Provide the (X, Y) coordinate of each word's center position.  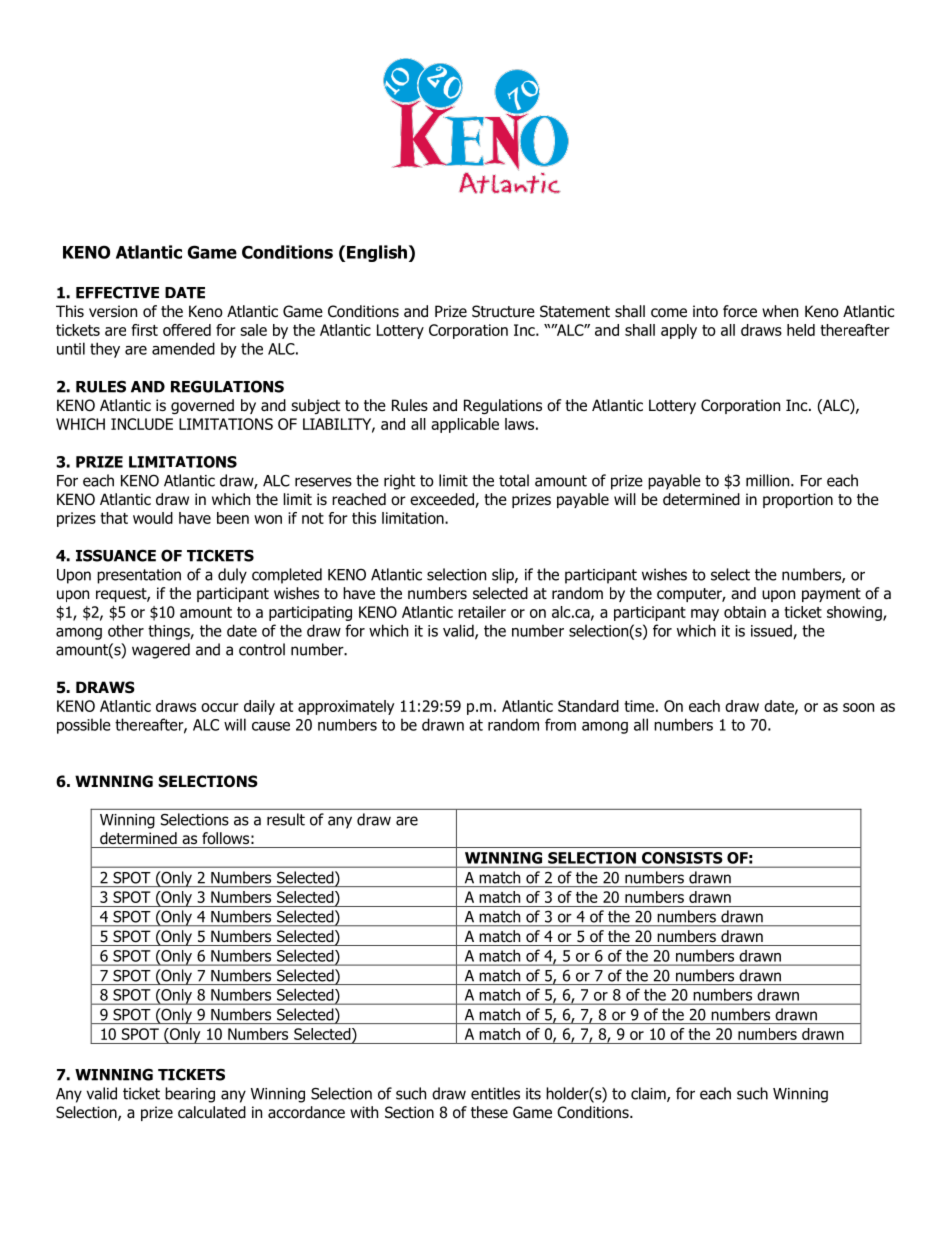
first (144, 330)
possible (84, 726)
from (560, 724)
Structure (503, 311)
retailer (482, 612)
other (126, 630)
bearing (190, 1095)
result (286, 819)
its (533, 1094)
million (769, 480)
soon (858, 707)
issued (772, 631)
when (780, 311)
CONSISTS (682, 858)
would (153, 518)
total (514, 480)
